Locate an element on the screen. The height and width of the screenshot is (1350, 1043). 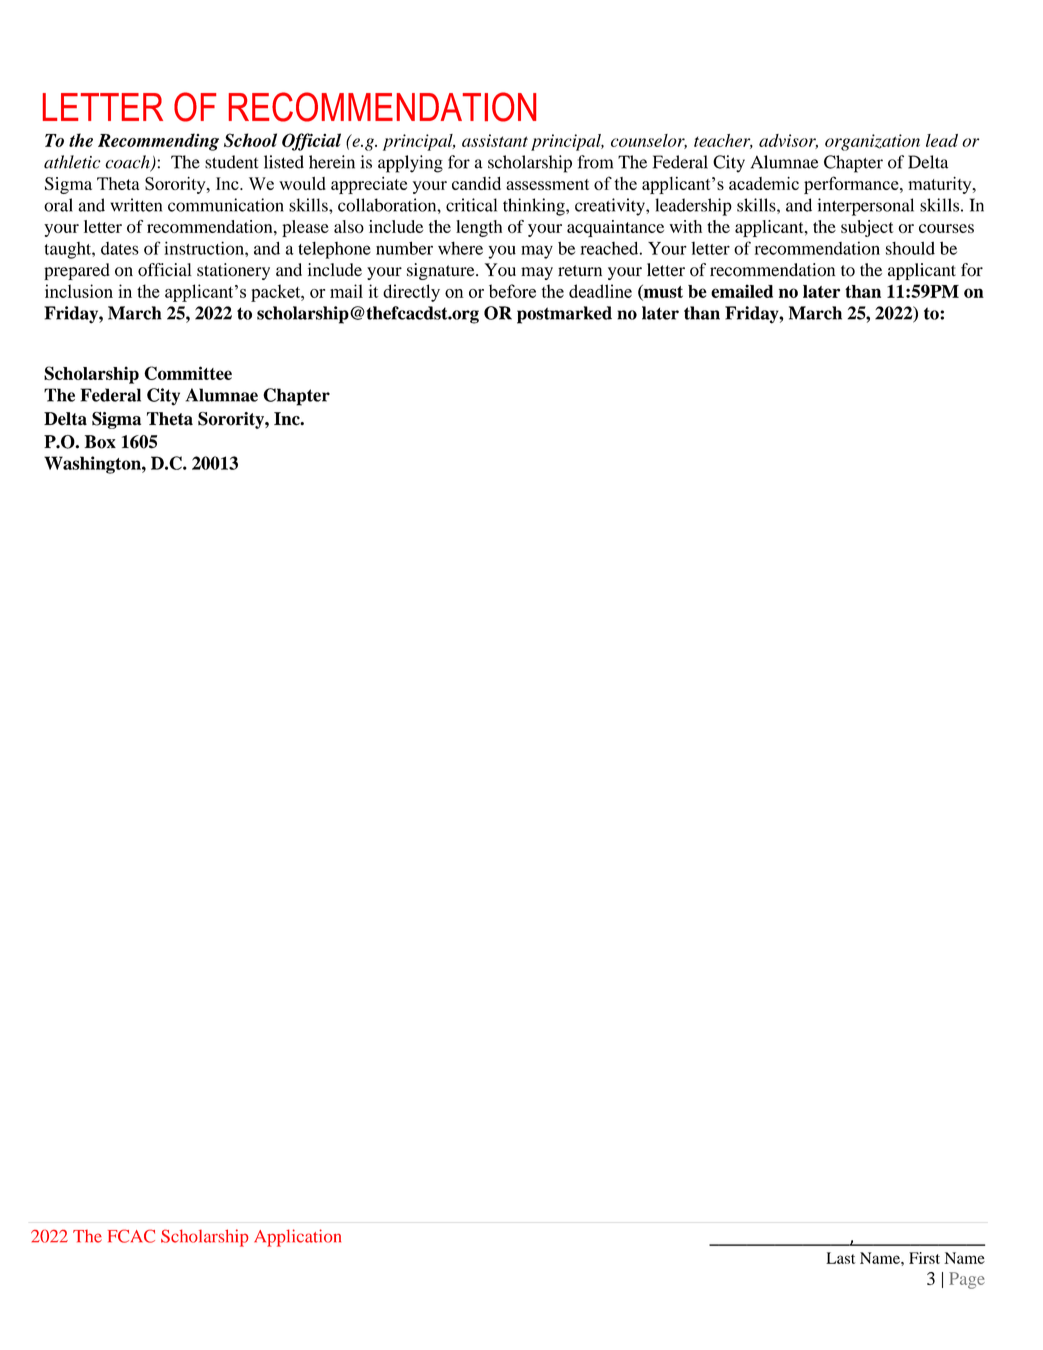
assessment is located at coordinates (547, 184).
